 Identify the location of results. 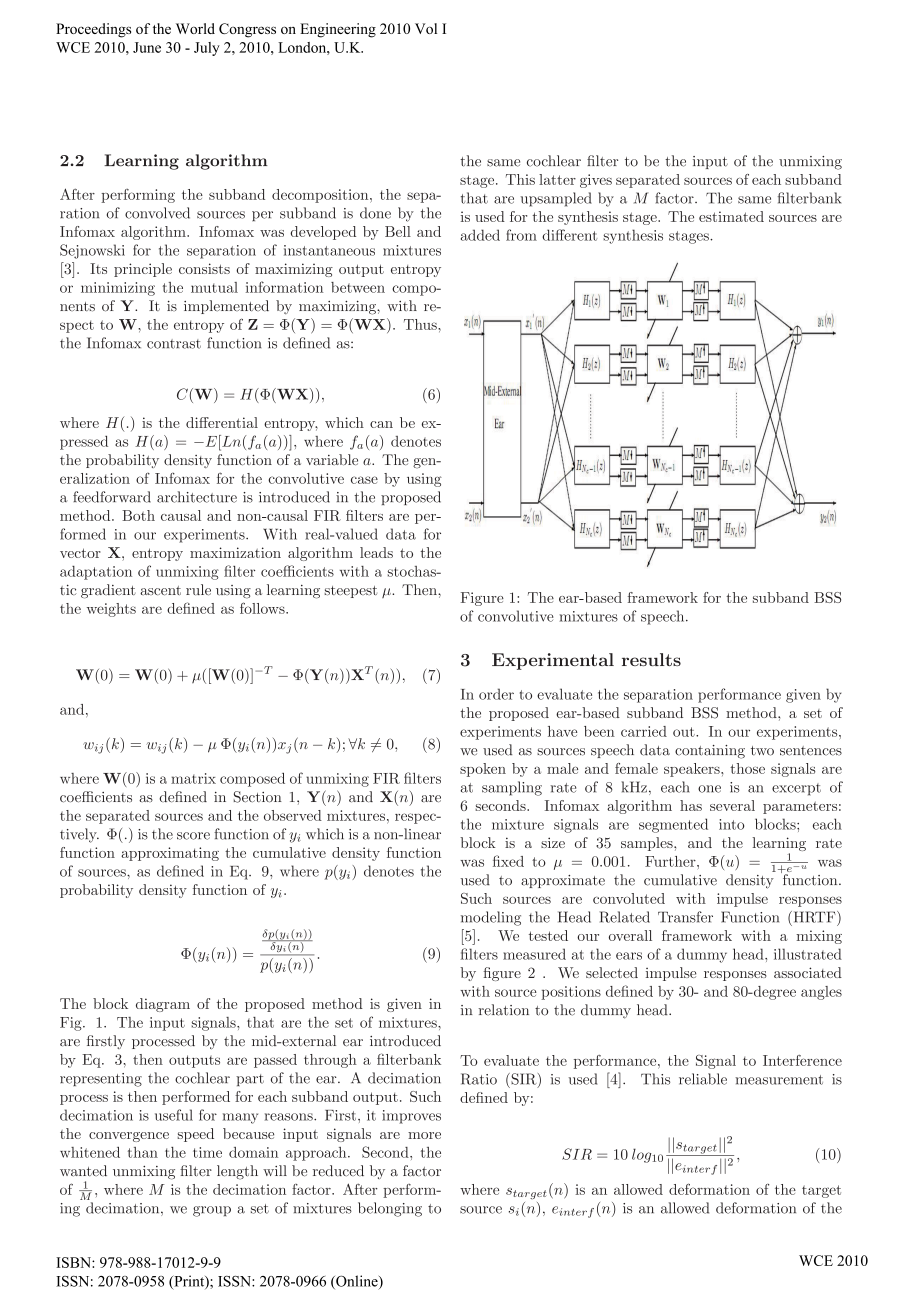
(651, 659).
